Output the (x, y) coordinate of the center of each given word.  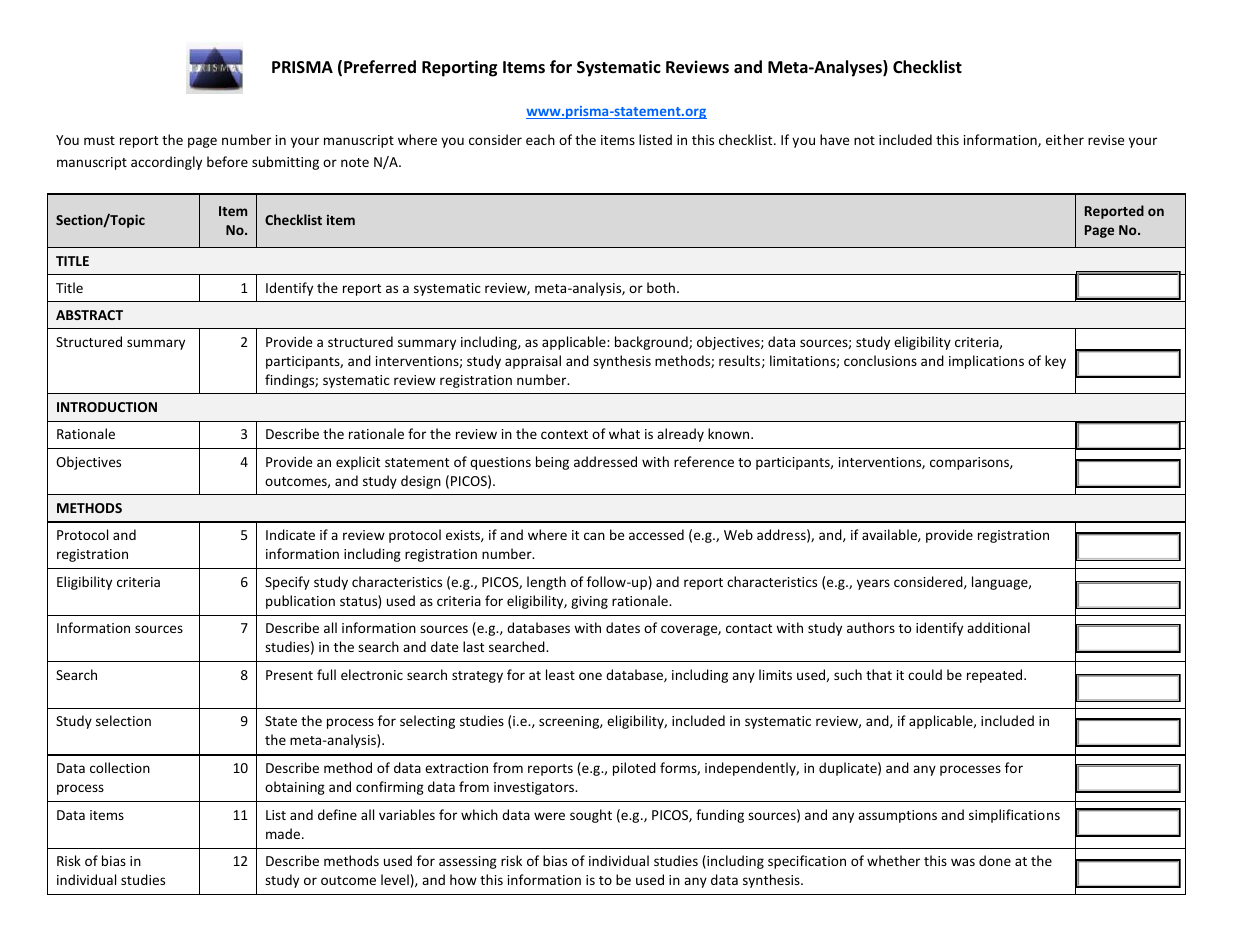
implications (986, 362)
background (652, 343)
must (99, 140)
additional (998, 627)
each (540, 139)
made (284, 833)
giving (589, 602)
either (1065, 139)
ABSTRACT (89, 315)
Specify (287, 583)
